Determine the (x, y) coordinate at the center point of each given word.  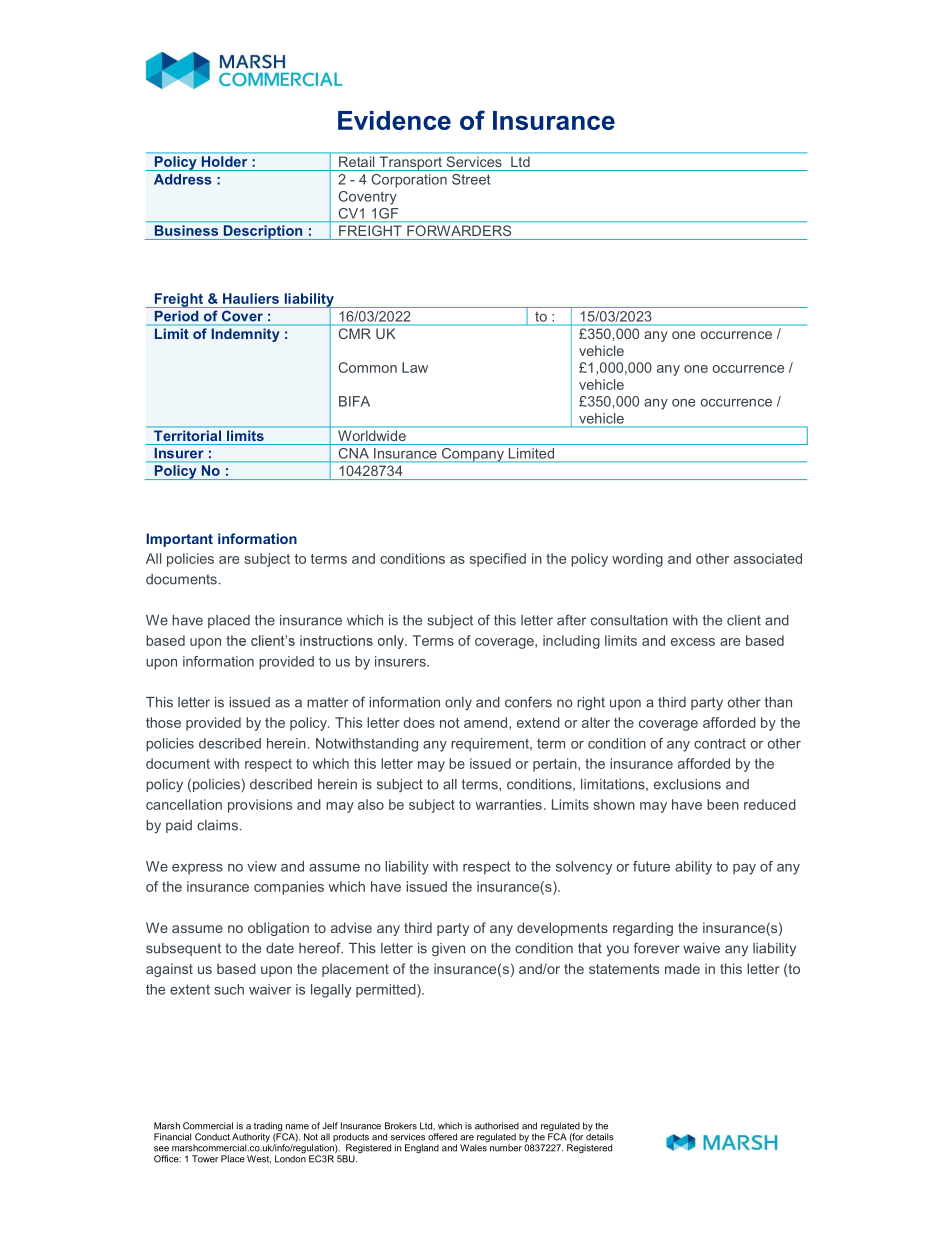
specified (498, 560)
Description (263, 232)
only (458, 704)
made (682, 968)
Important (179, 540)
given (448, 950)
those (163, 722)
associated (768, 558)
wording (637, 560)
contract (720, 743)
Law (415, 367)
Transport (410, 163)
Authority (251, 1139)
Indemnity (245, 335)
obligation (278, 929)
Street (471, 179)
